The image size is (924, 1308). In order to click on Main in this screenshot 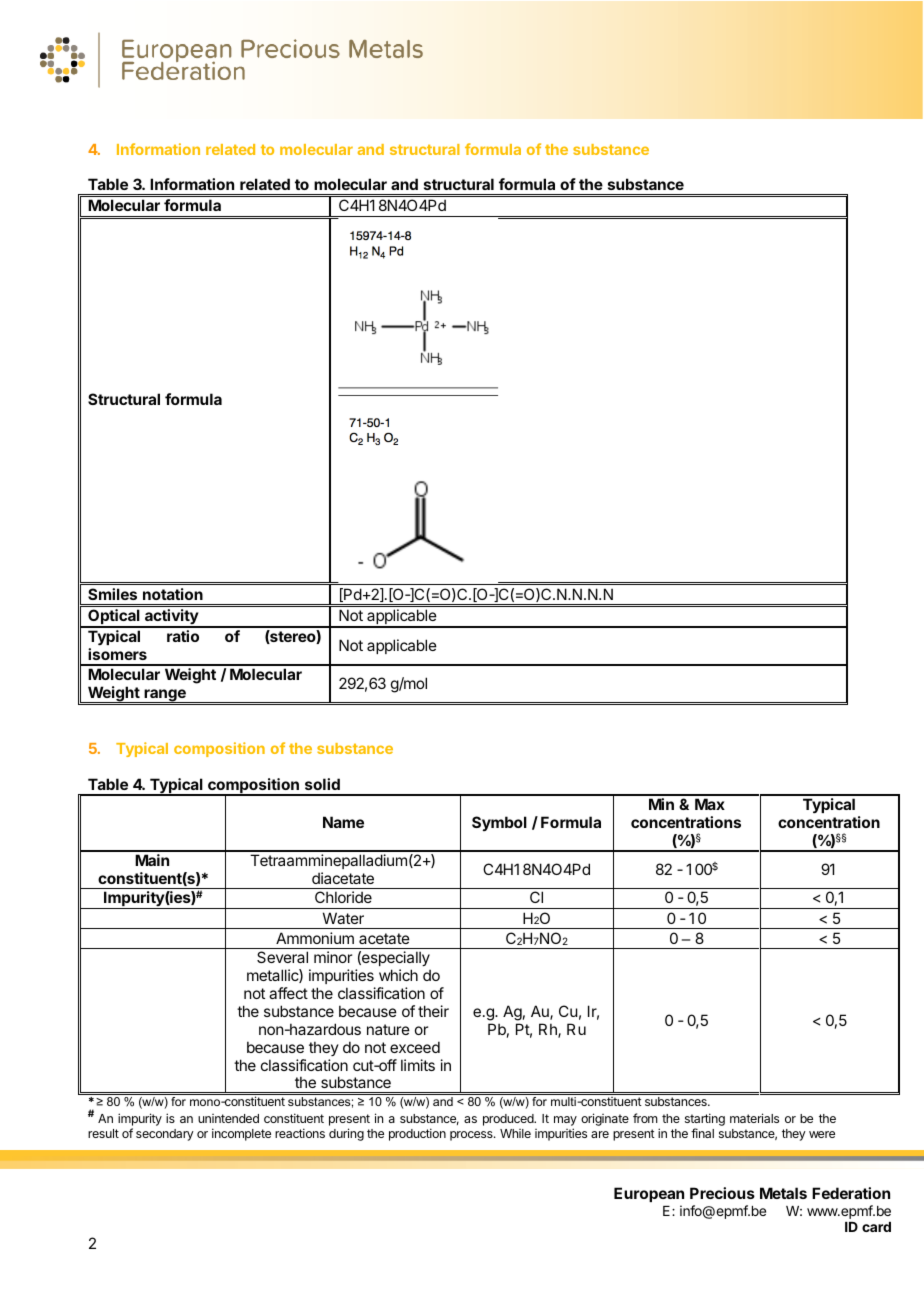, I will do `click(152, 860)`.
